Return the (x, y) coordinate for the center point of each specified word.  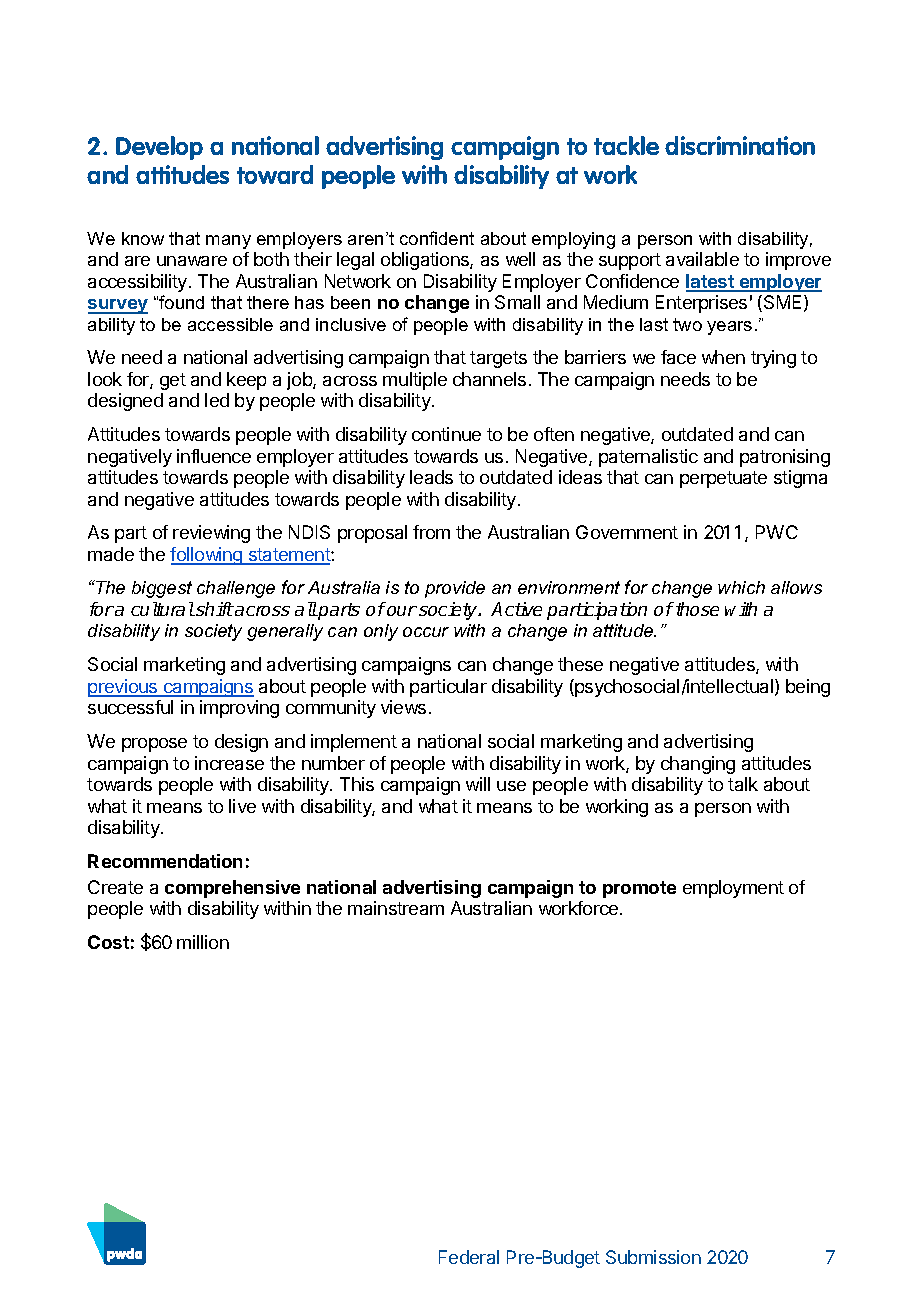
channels (489, 379)
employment (733, 889)
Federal (469, 1257)
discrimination (740, 145)
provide (455, 589)
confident (437, 238)
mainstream (396, 908)
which (741, 587)
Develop (159, 148)
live (242, 806)
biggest (162, 589)
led (217, 400)
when (723, 357)
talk (743, 784)
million (203, 942)
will (478, 784)
